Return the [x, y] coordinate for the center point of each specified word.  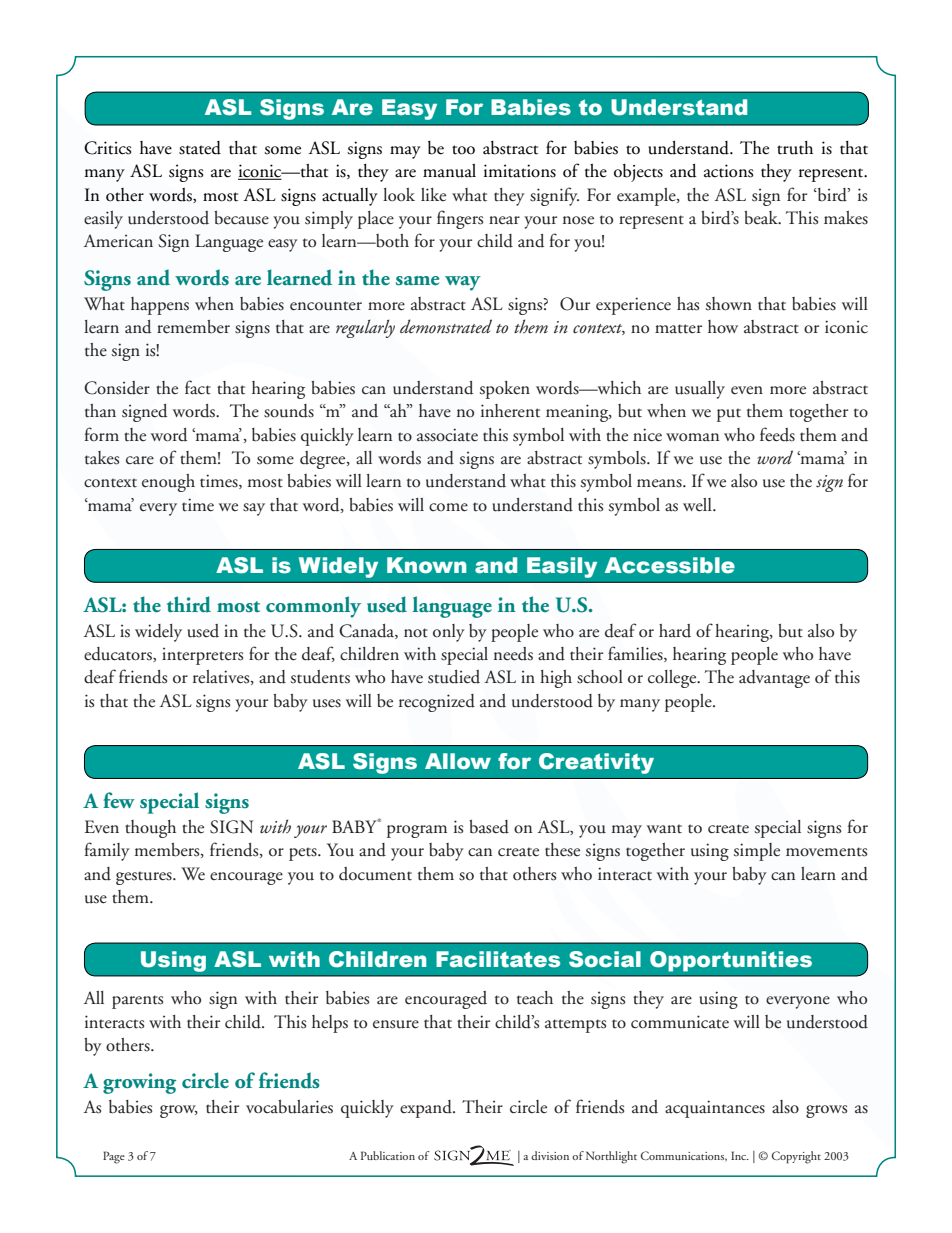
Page [114, 1157]
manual [449, 171]
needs [513, 654]
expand [427, 1109]
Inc [740, 1155]
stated [200, 148]
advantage [774, 679]
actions [729, 171]
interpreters [202, 656]
